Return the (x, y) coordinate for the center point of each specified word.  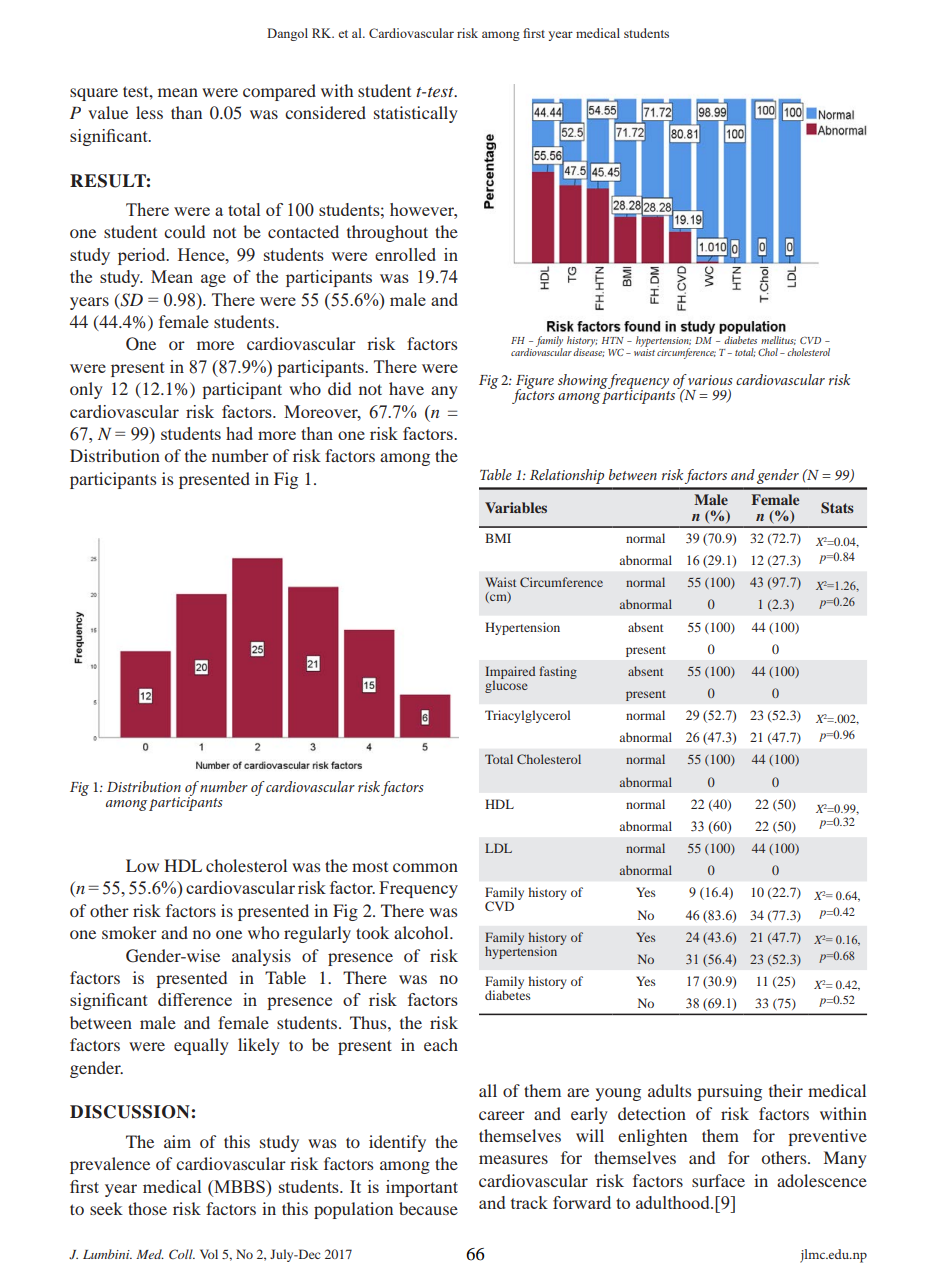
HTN (613, 340)
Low (142, 865)
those (147, 1208)
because (428, 1208)
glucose (506, 685)
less (149, 112)
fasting (558, 672)
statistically (416, 114)
